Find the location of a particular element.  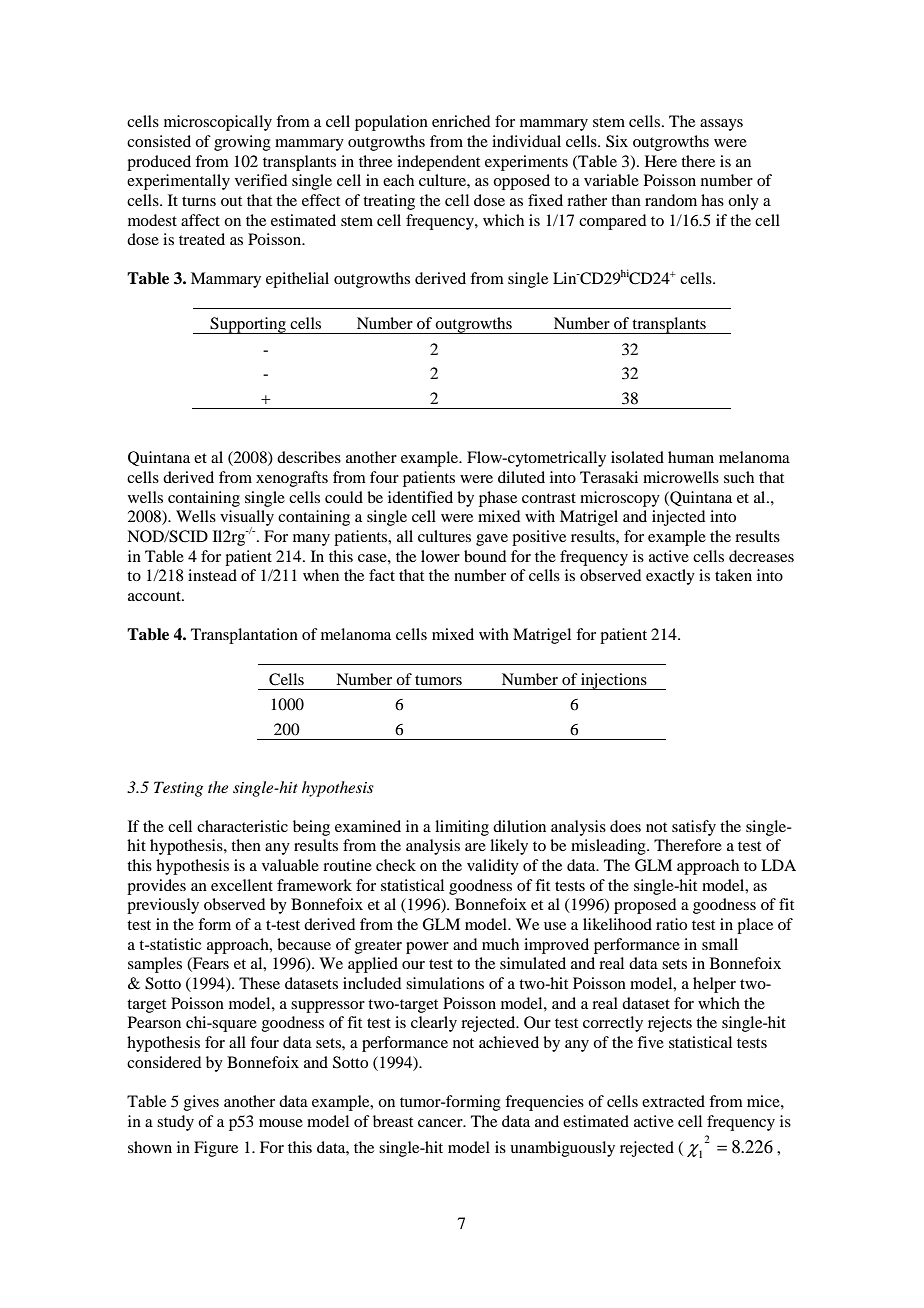

Supporting is located at coordinates (248, 325).
